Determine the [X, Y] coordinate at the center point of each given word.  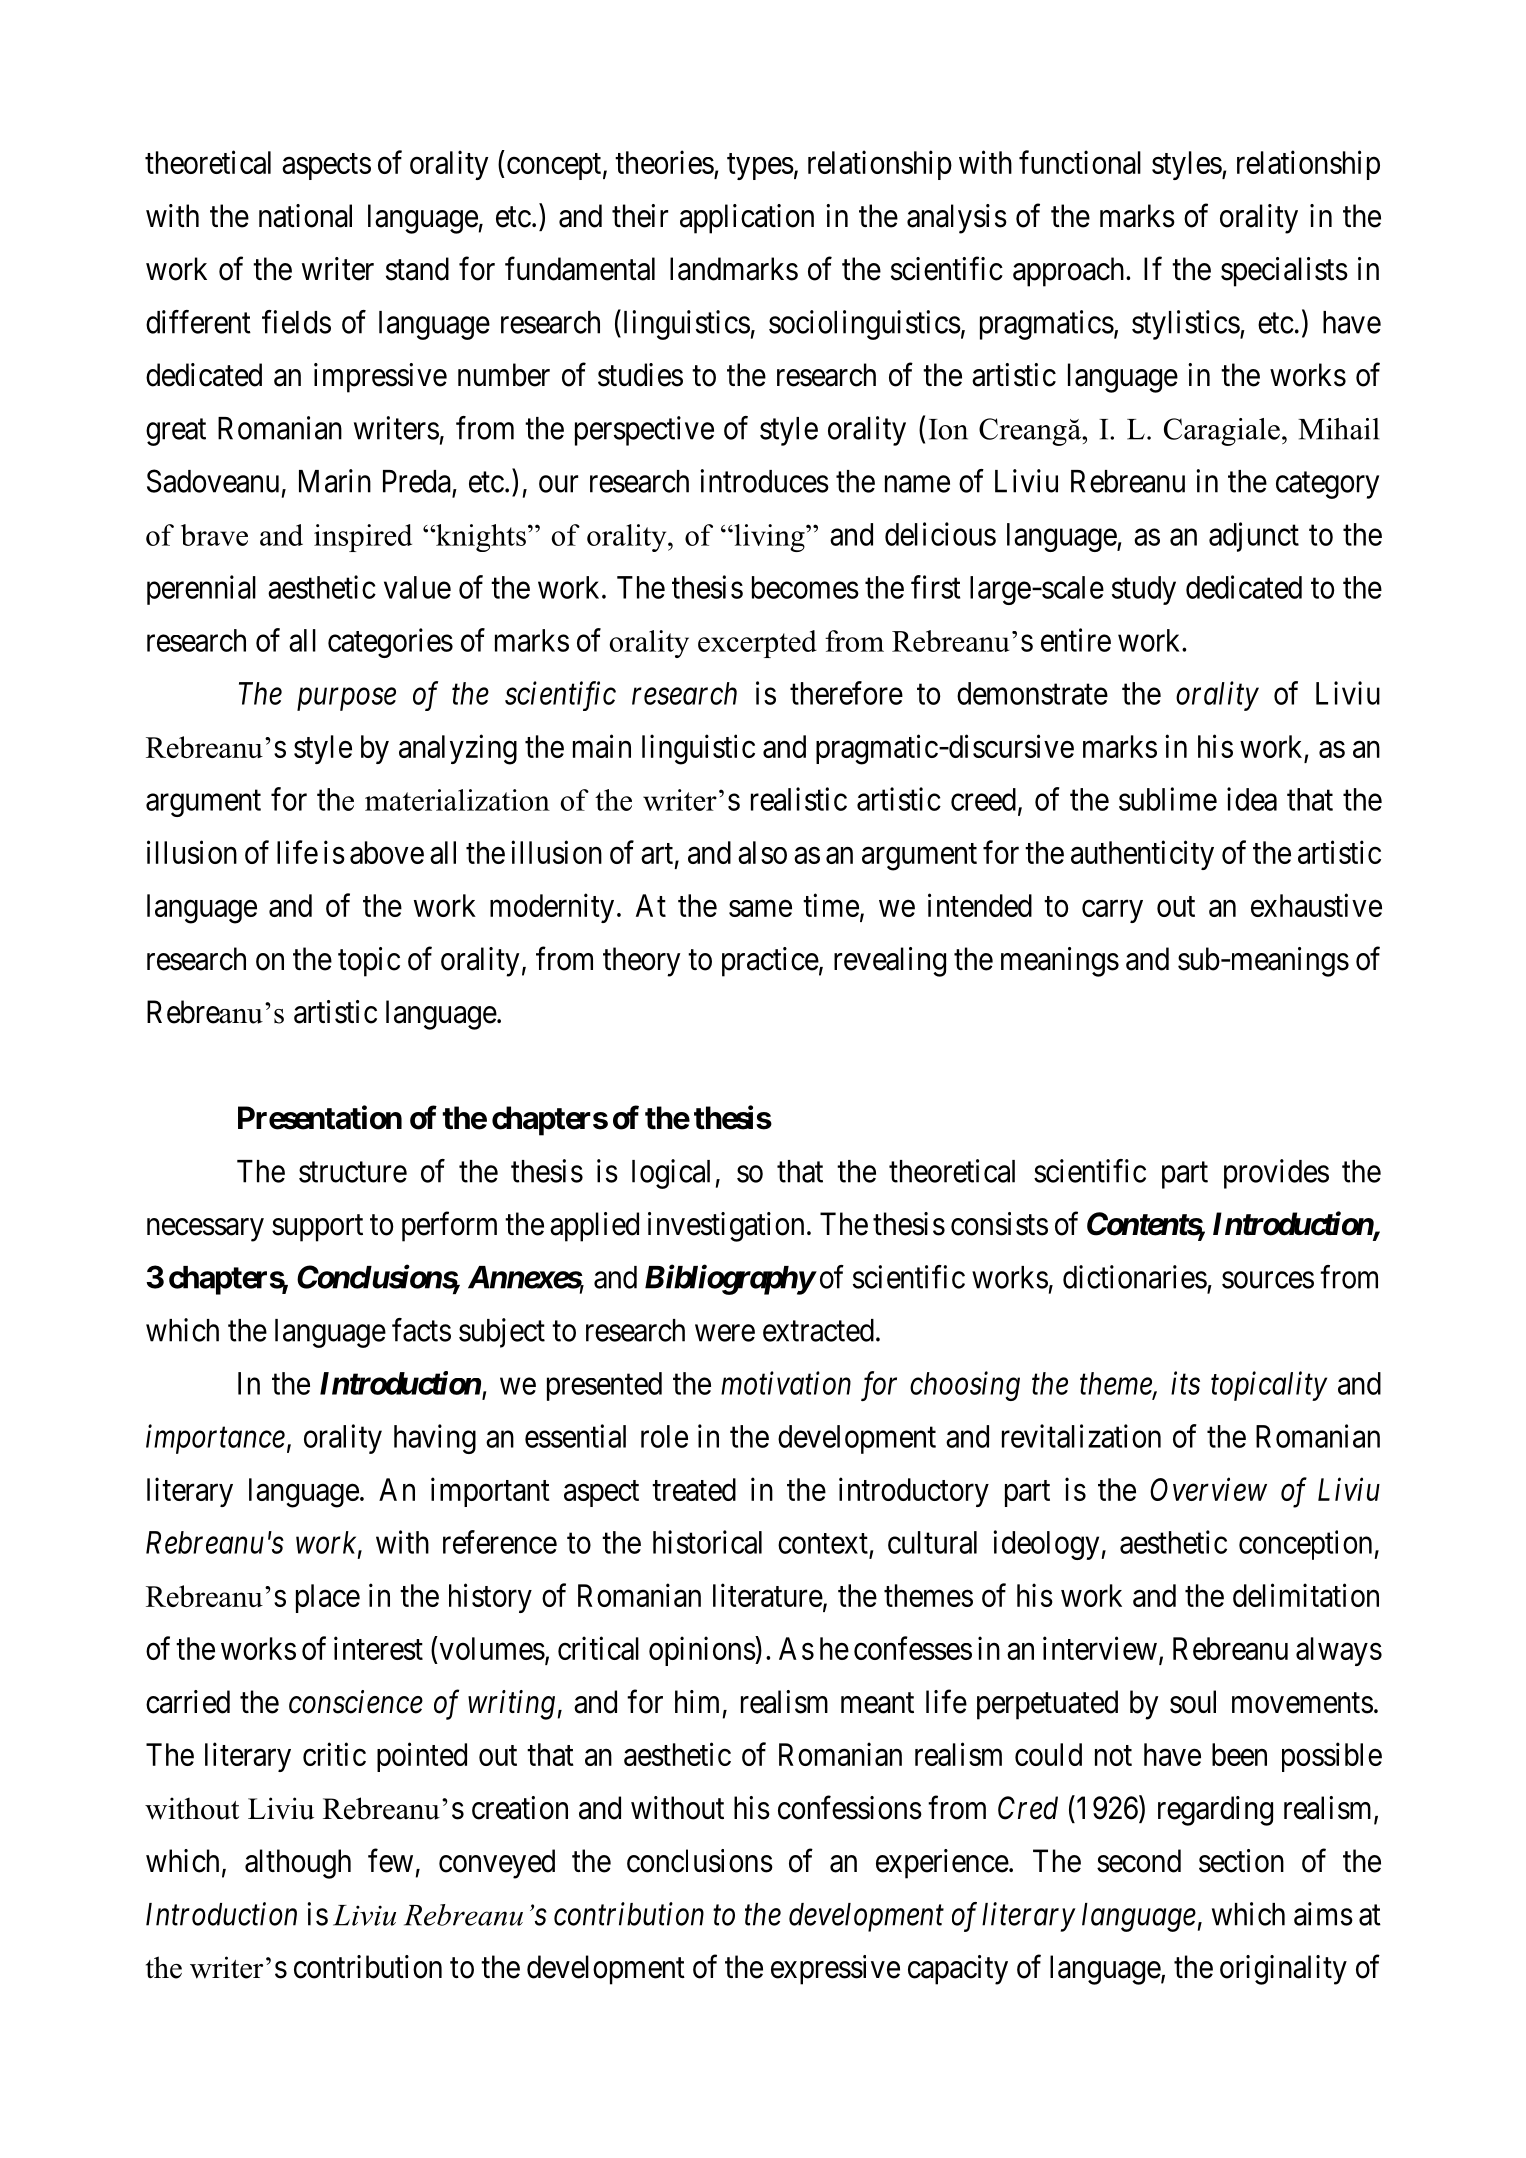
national [305, 216]
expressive [835, 1970]
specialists [1284, 272]
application [747, 219]
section [1241, 1861]
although [298, 1864]
